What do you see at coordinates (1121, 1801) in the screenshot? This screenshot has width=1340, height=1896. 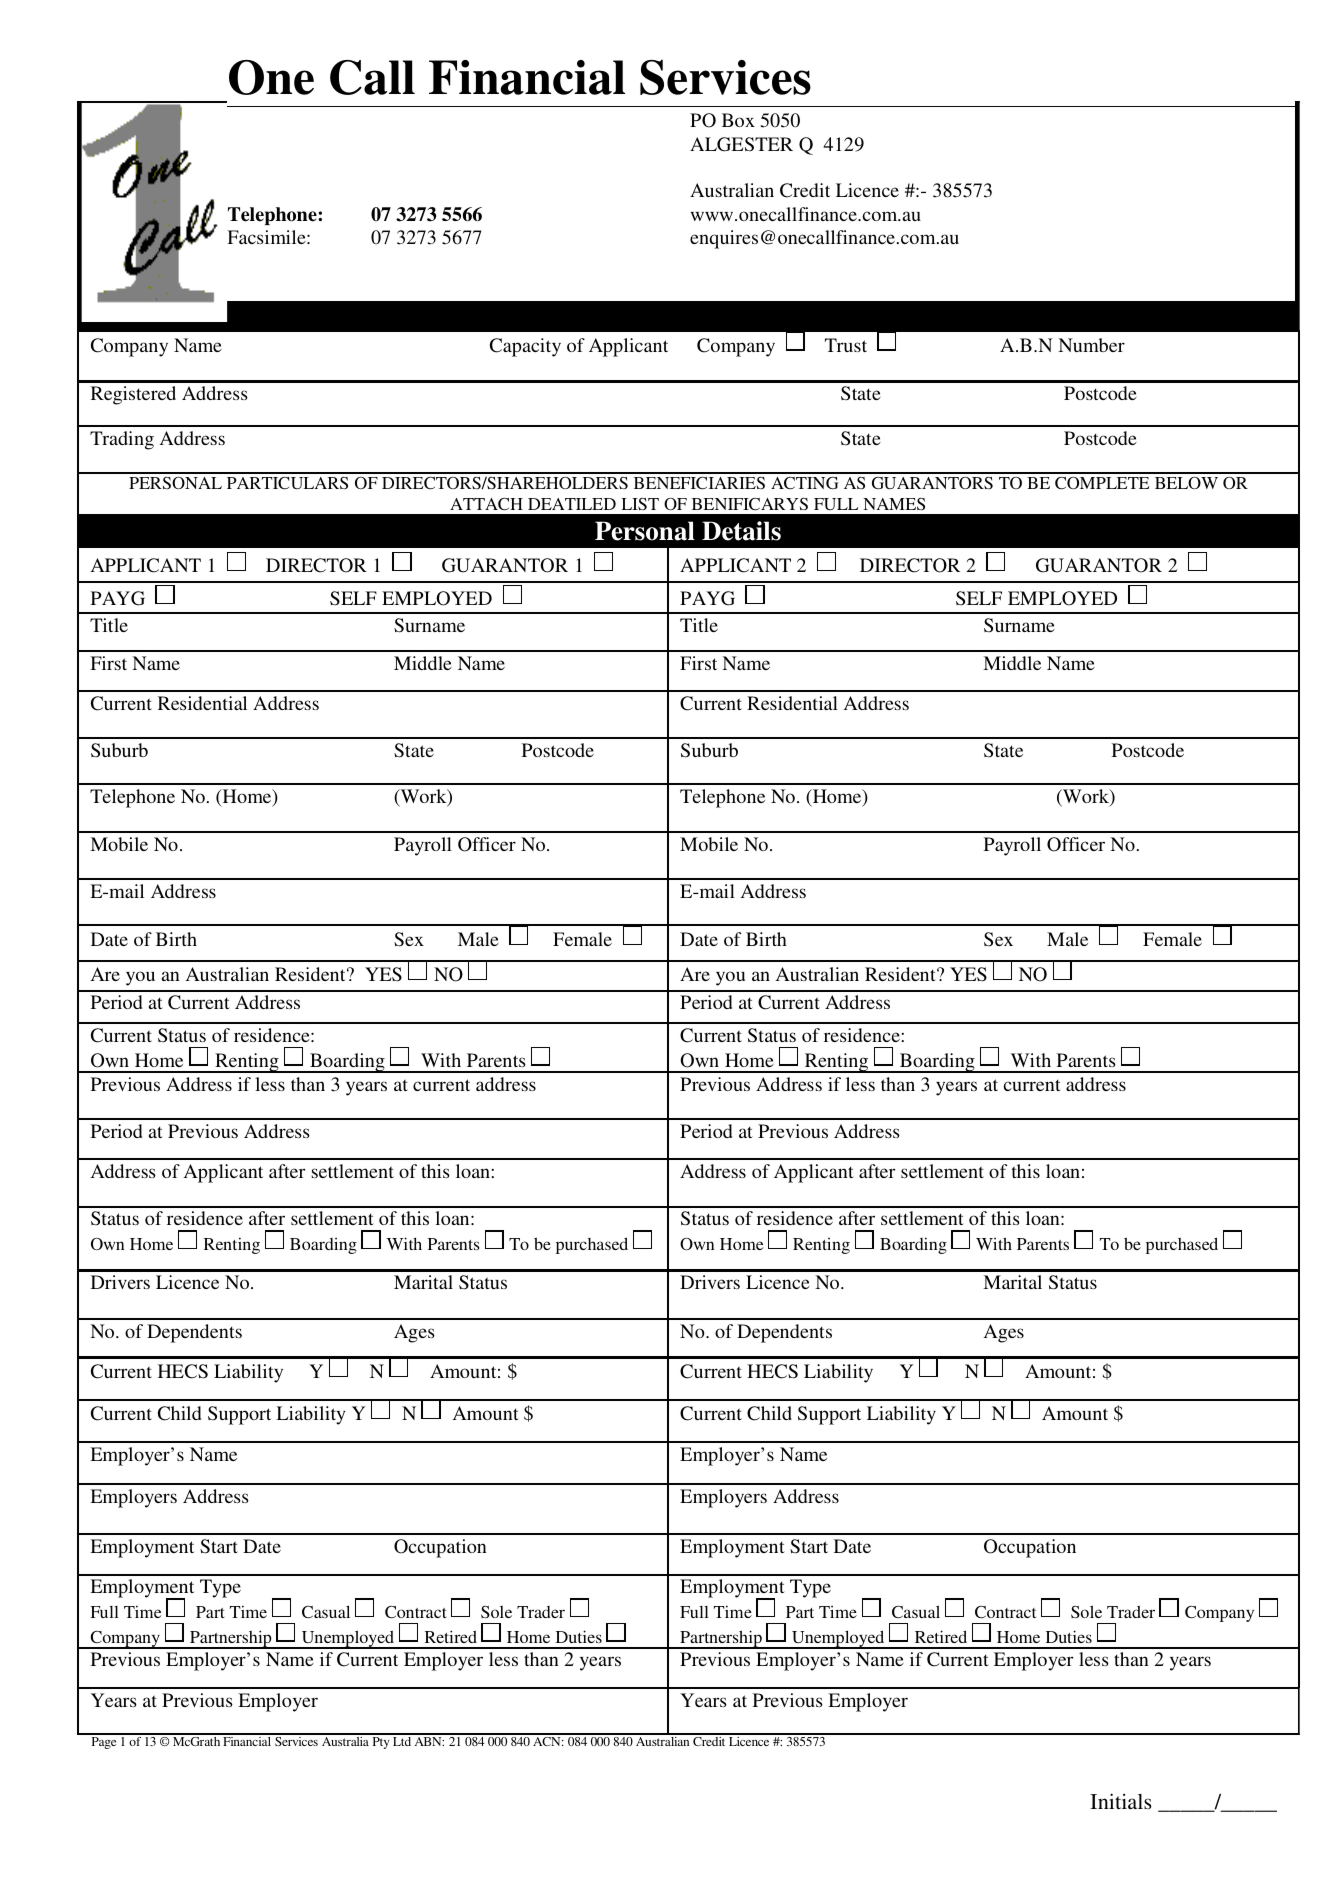 I see `Initials` at bounding box center [1121, 1801].
